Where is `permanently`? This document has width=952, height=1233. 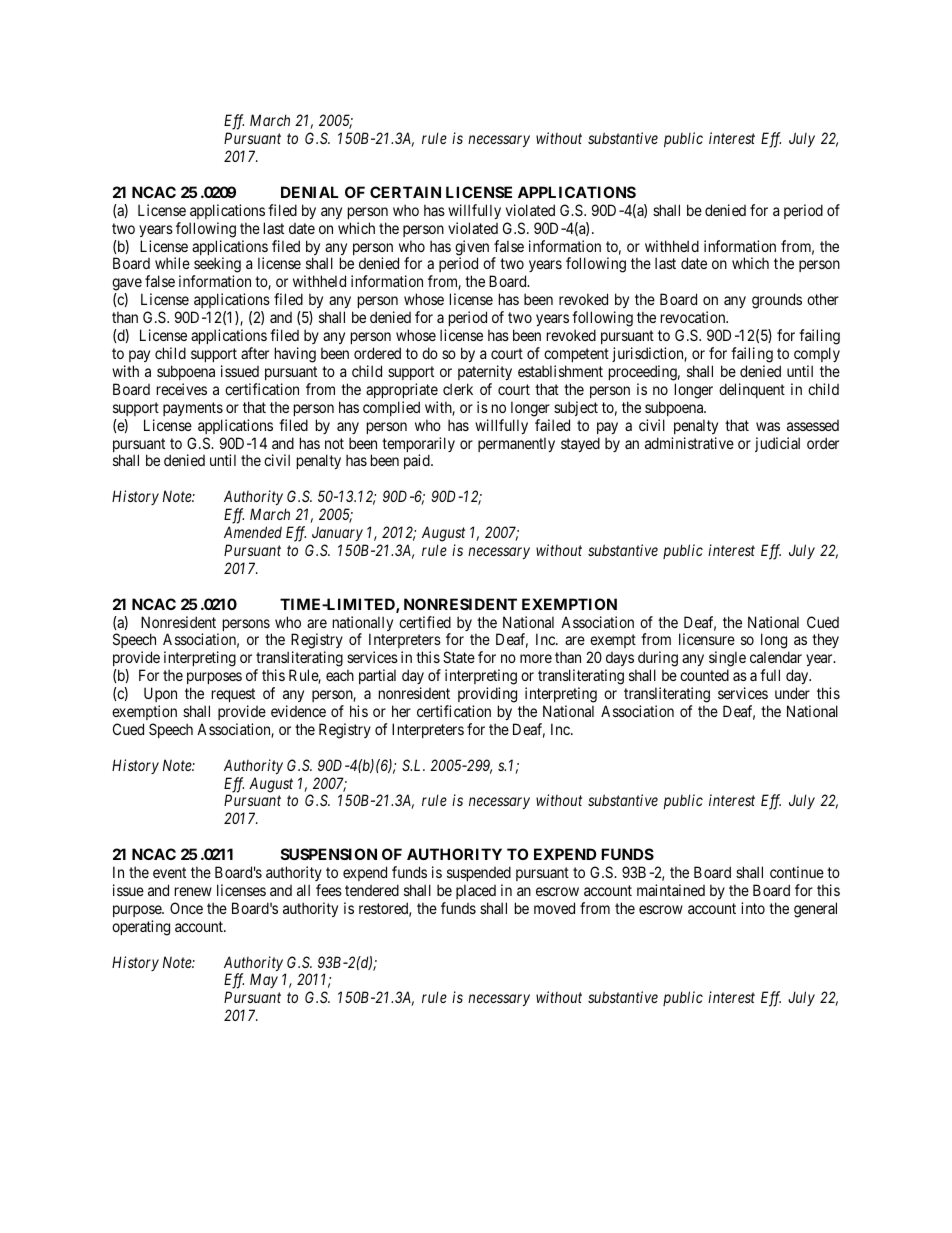 permanently is located at coordinates (516, 444).
